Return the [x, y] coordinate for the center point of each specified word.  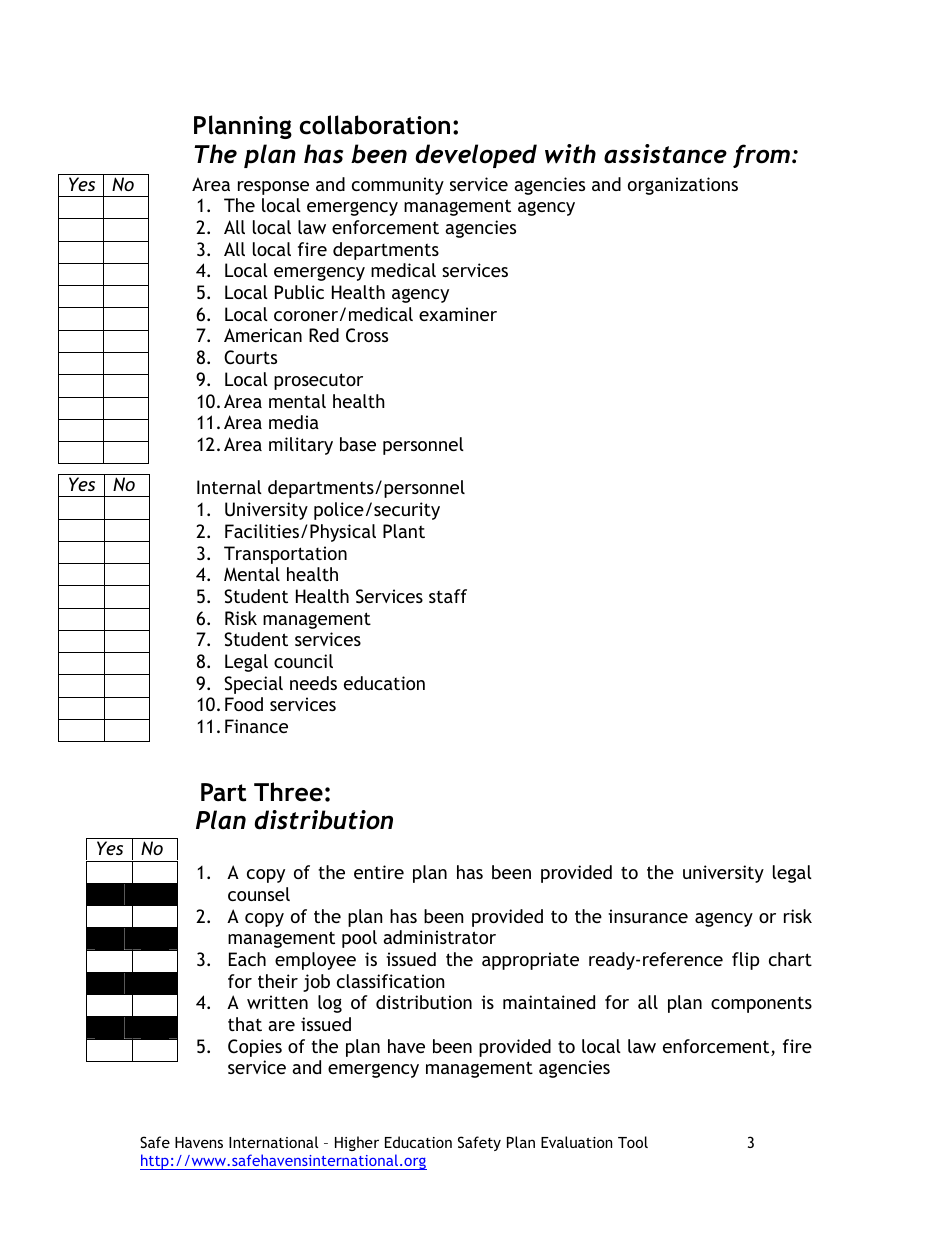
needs [313, 683]
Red [324, 335]
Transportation [285, 555]
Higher [357, 1143]
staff [448, 596]
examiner [458, 314]
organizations [683, 186]
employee [315, 961]
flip [745, 961]
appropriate [530, 961]
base [358, 444]
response [273, 188]
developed [476, 156]
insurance [648, 916]
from [761, 156]
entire [379, 872]
